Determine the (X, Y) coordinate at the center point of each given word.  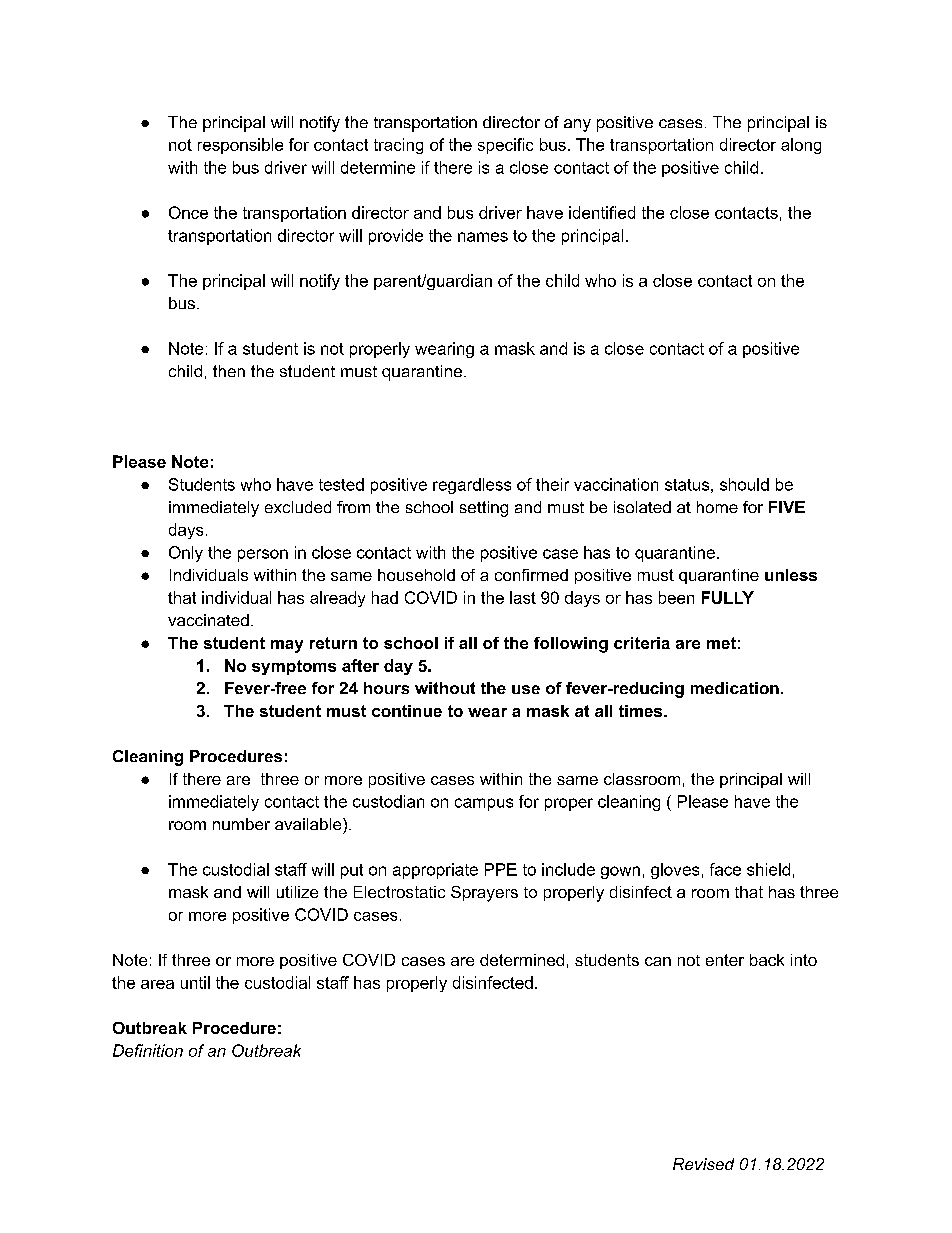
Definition (148, 1050)
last (523, 597)
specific (505, 146)
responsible (240, 146)
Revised (703, 1164)
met (721, 643)
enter (725, 960)
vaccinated (208, 620)
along (801, 146)
